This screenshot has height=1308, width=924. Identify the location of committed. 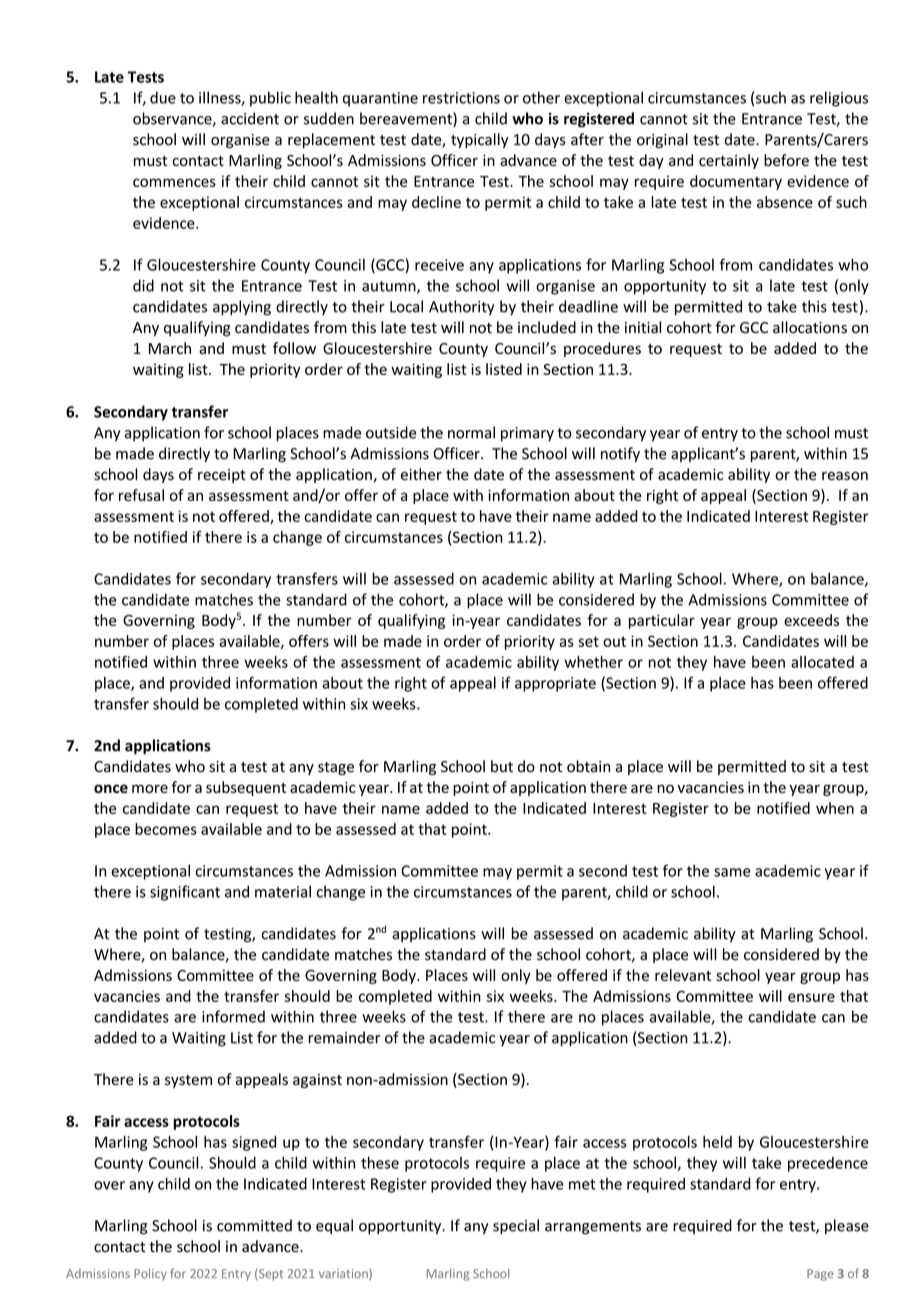
(254, 1225).
